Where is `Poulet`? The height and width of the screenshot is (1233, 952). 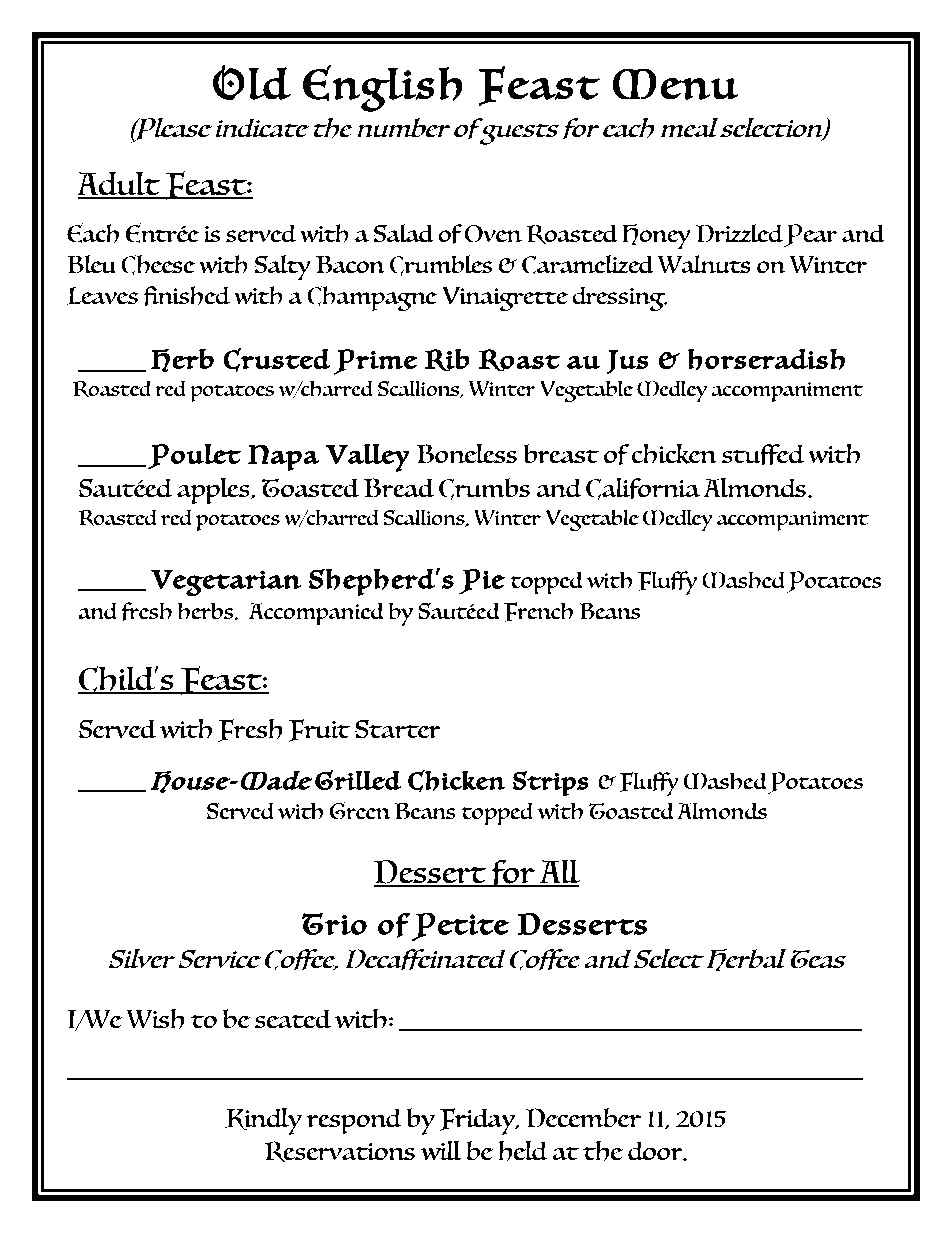
Poulet is located at coordinates (194, 457).
